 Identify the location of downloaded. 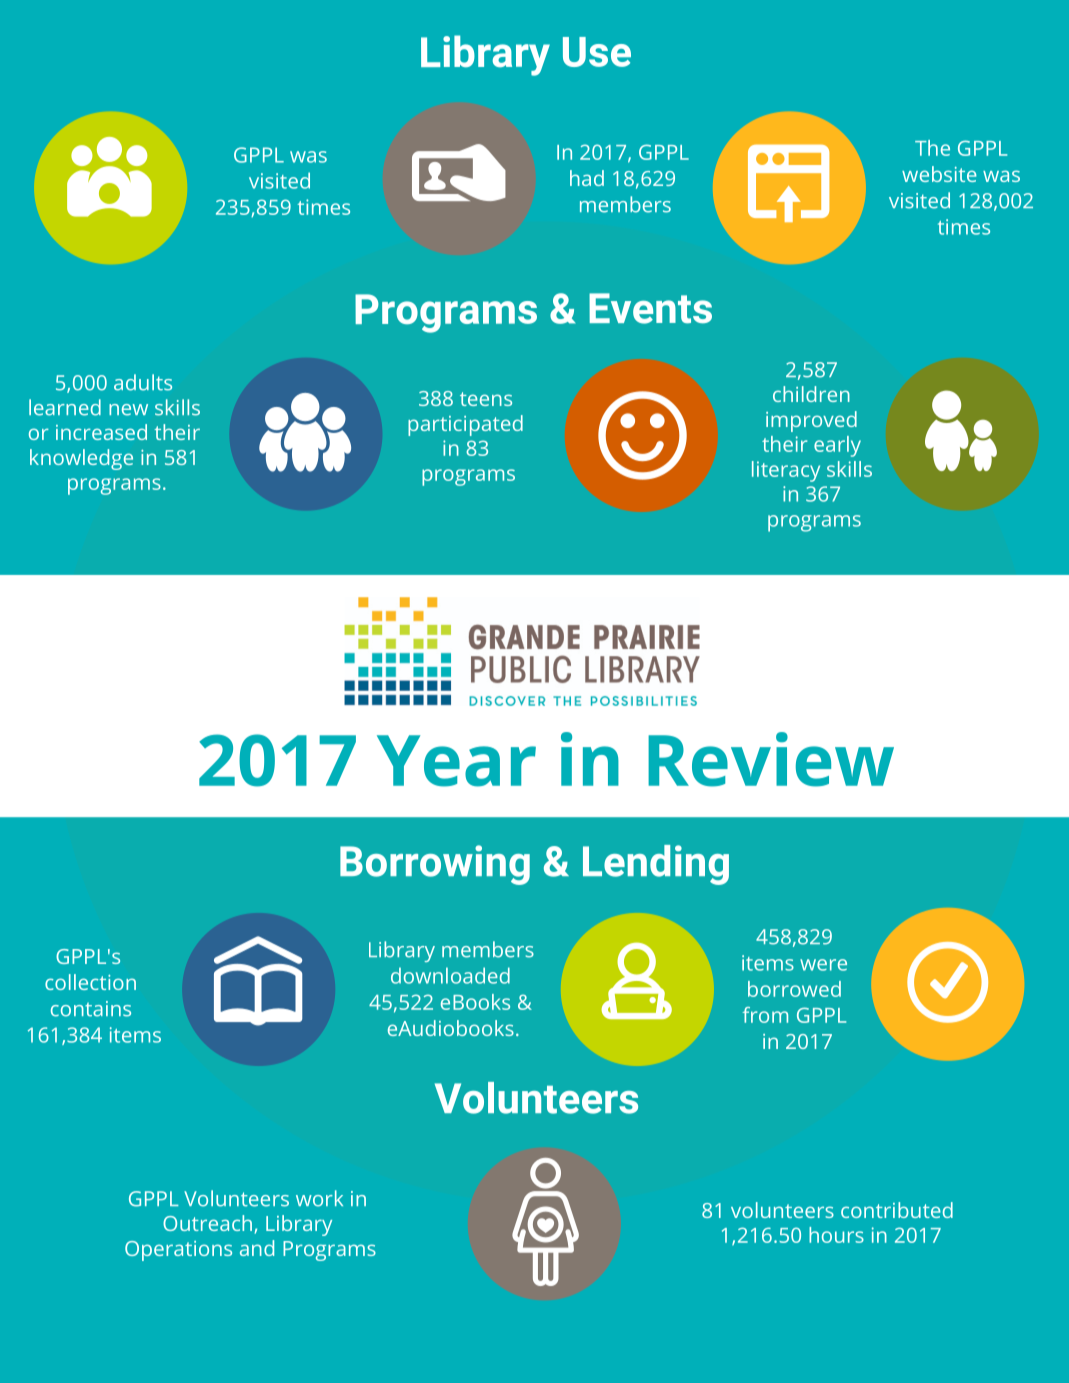
(450, 975).
